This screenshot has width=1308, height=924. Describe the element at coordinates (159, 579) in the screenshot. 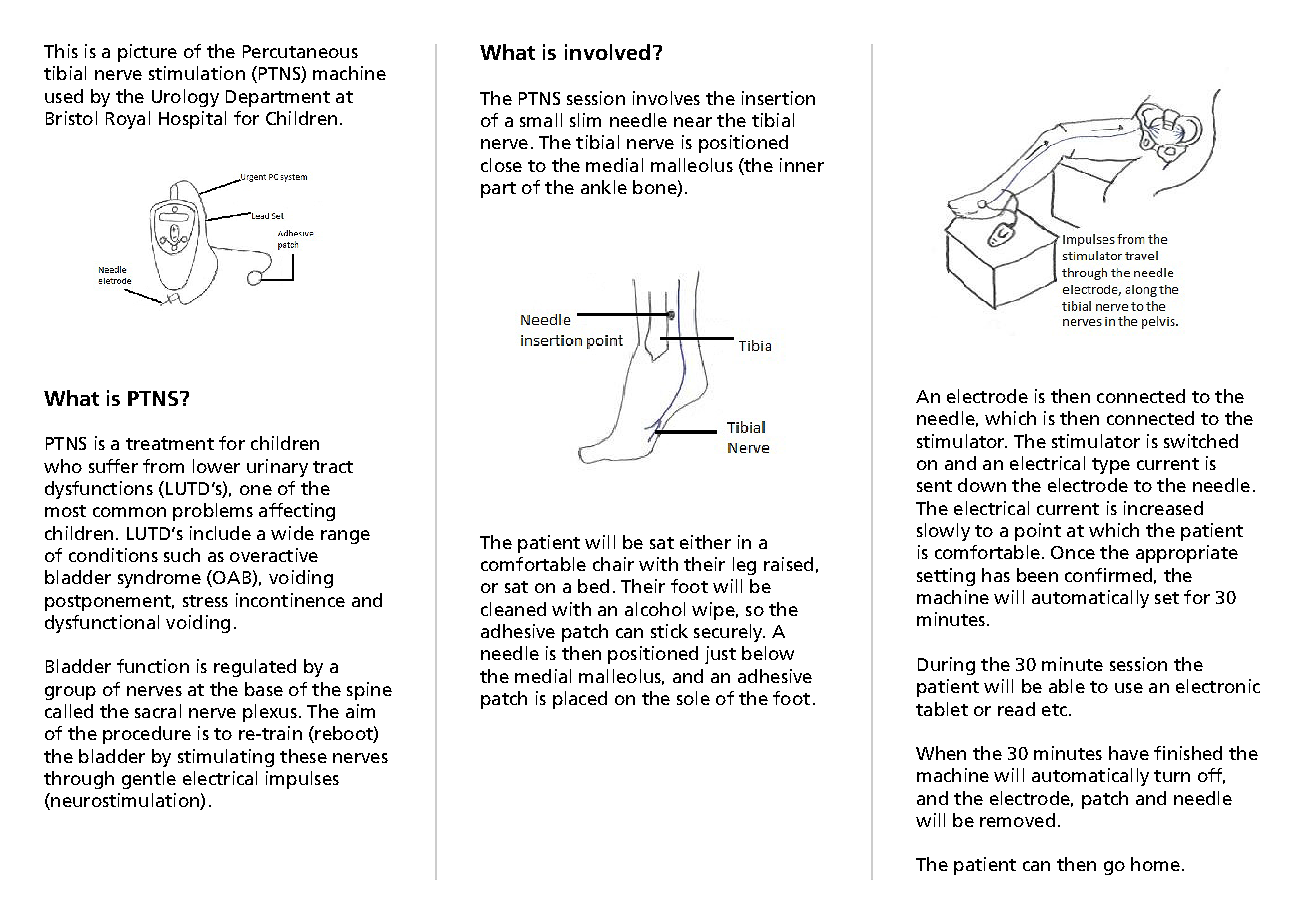

I see `syndrome` at that location.
